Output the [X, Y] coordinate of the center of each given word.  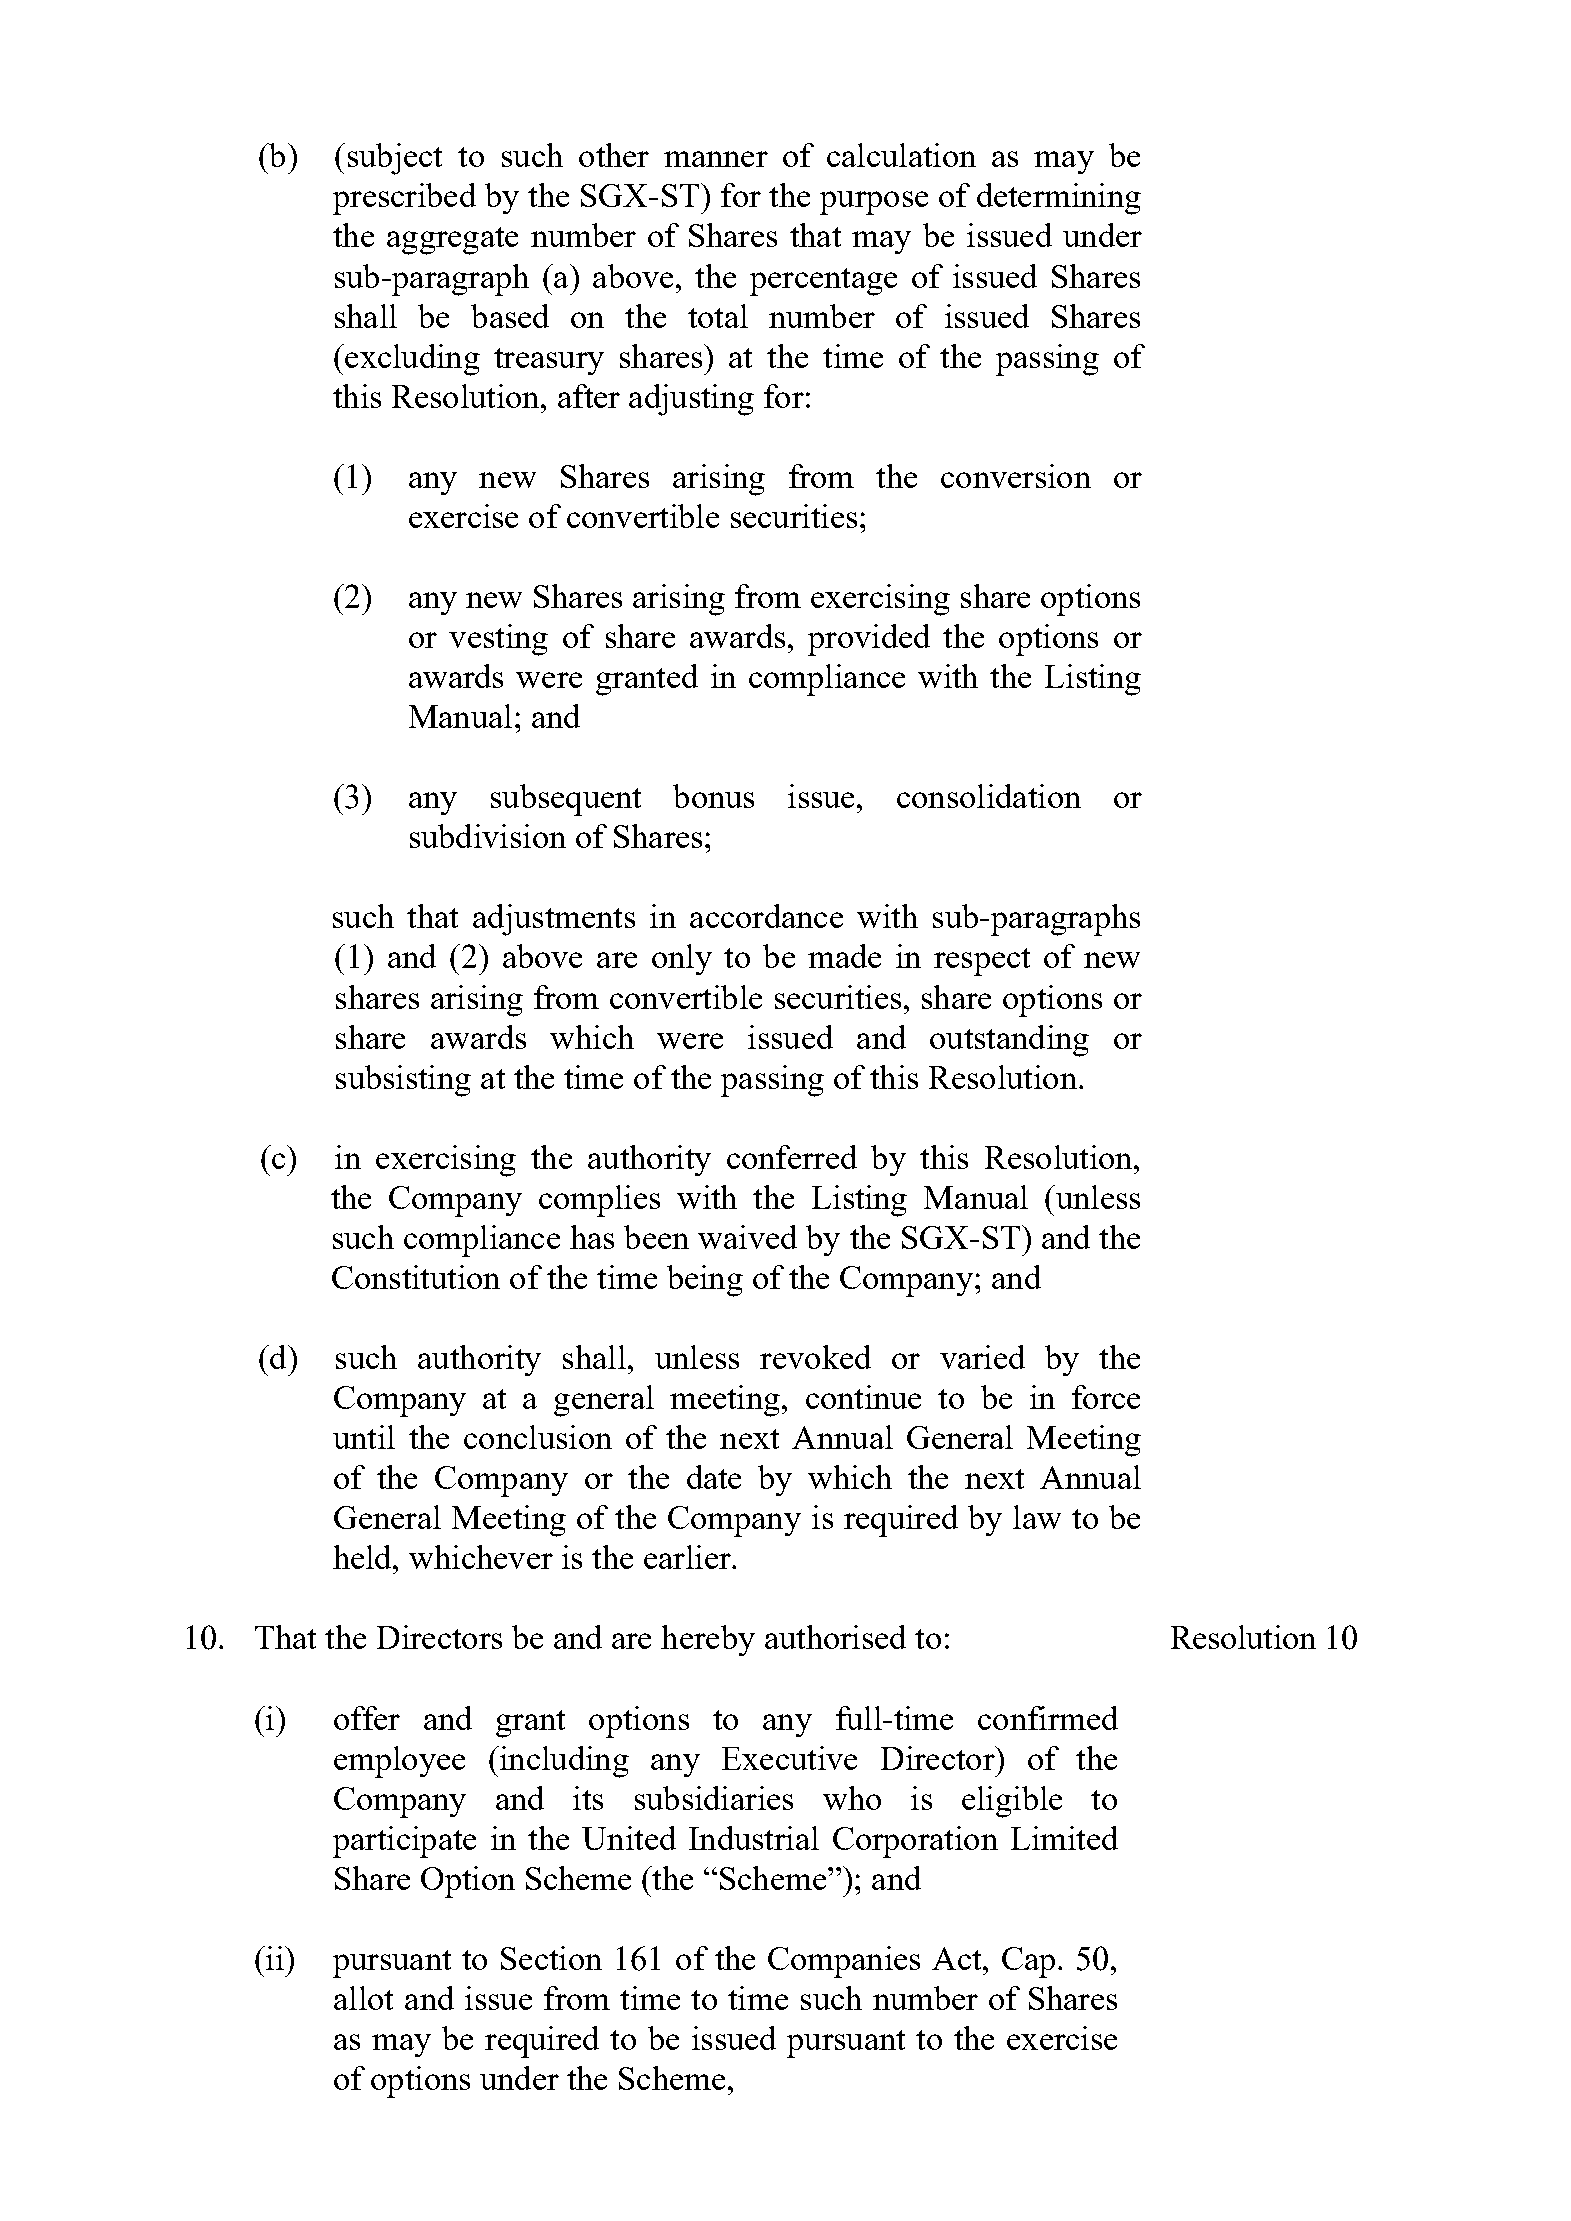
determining [1059, 199]
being [705, 1281]
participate [404, 1842]
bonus [713, 796]
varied [982, 1357]
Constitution [416, 1277]
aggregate [452, 241]
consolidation [989, 796]
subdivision [488, 836]
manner [716, 159]
